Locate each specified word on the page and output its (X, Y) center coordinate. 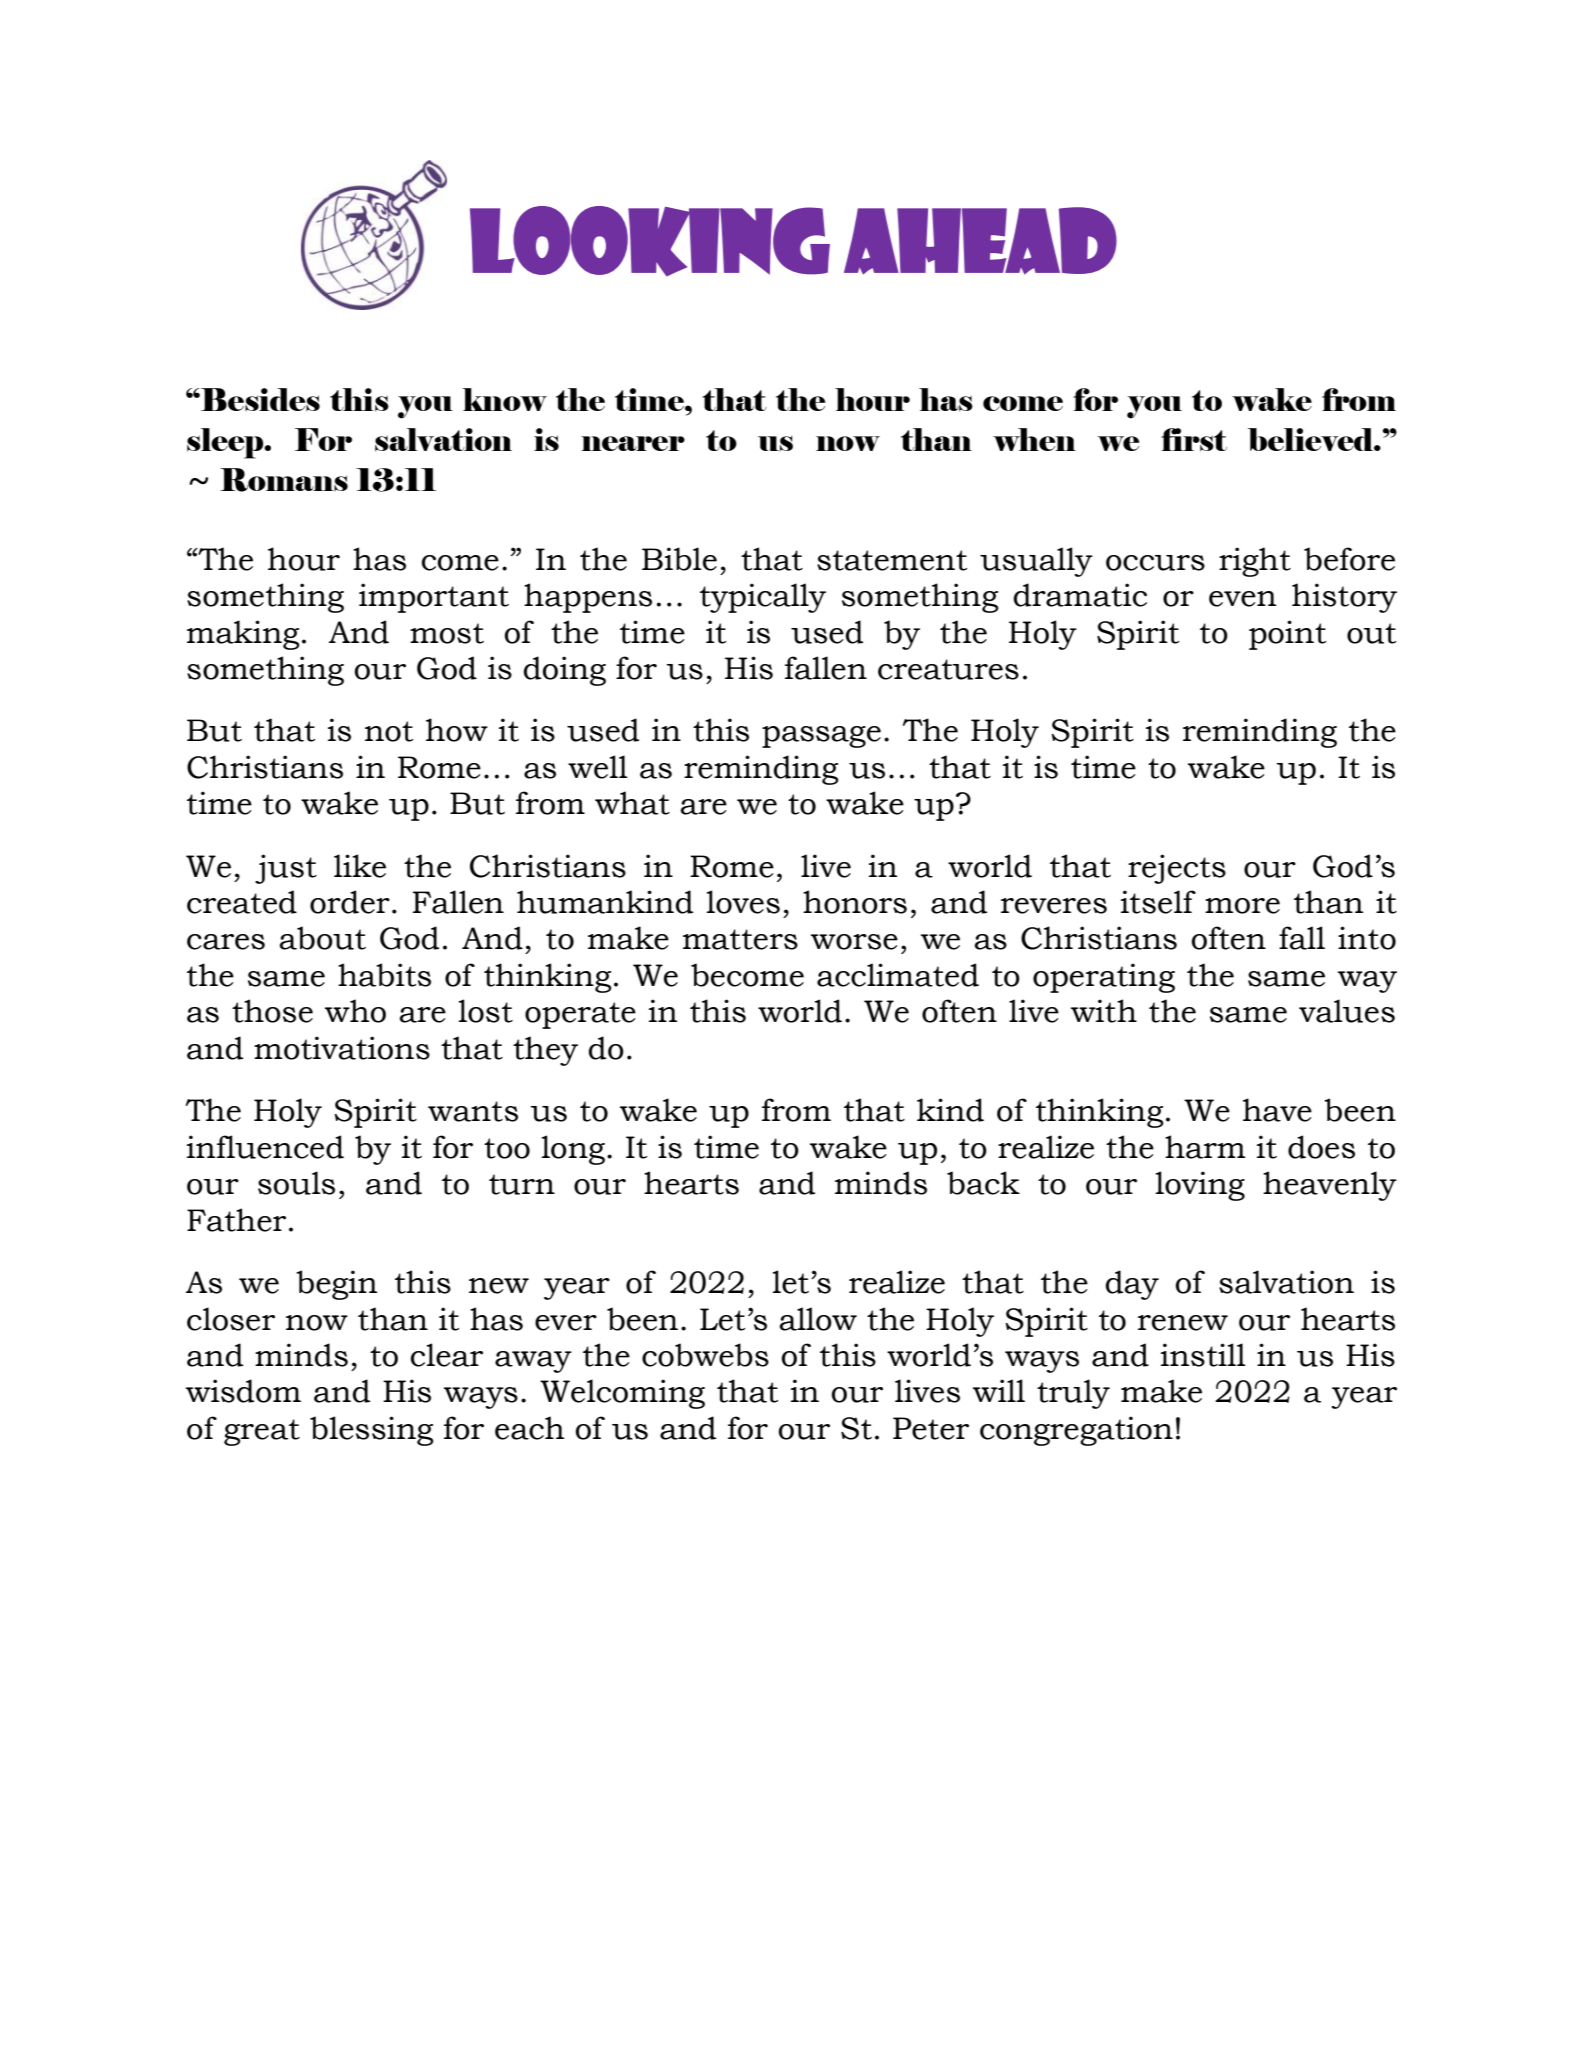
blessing (372, 1431)
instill (1203, 1355)
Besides (259, 399)
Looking (650, 241)
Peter (931, 1428)
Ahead (980, 241)
